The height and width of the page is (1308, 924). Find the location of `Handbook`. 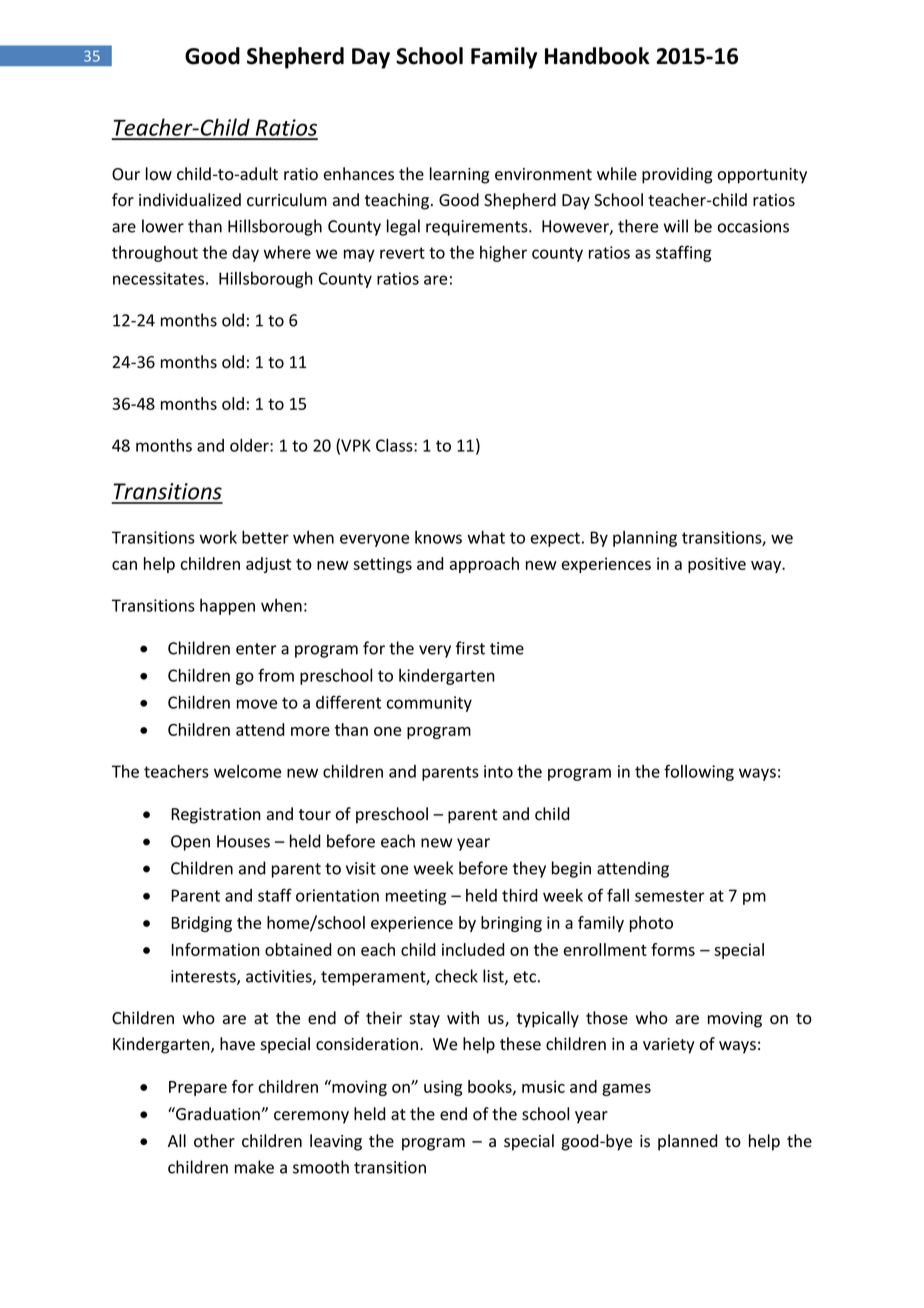

Handbook is located at coordinates (597, 56).
